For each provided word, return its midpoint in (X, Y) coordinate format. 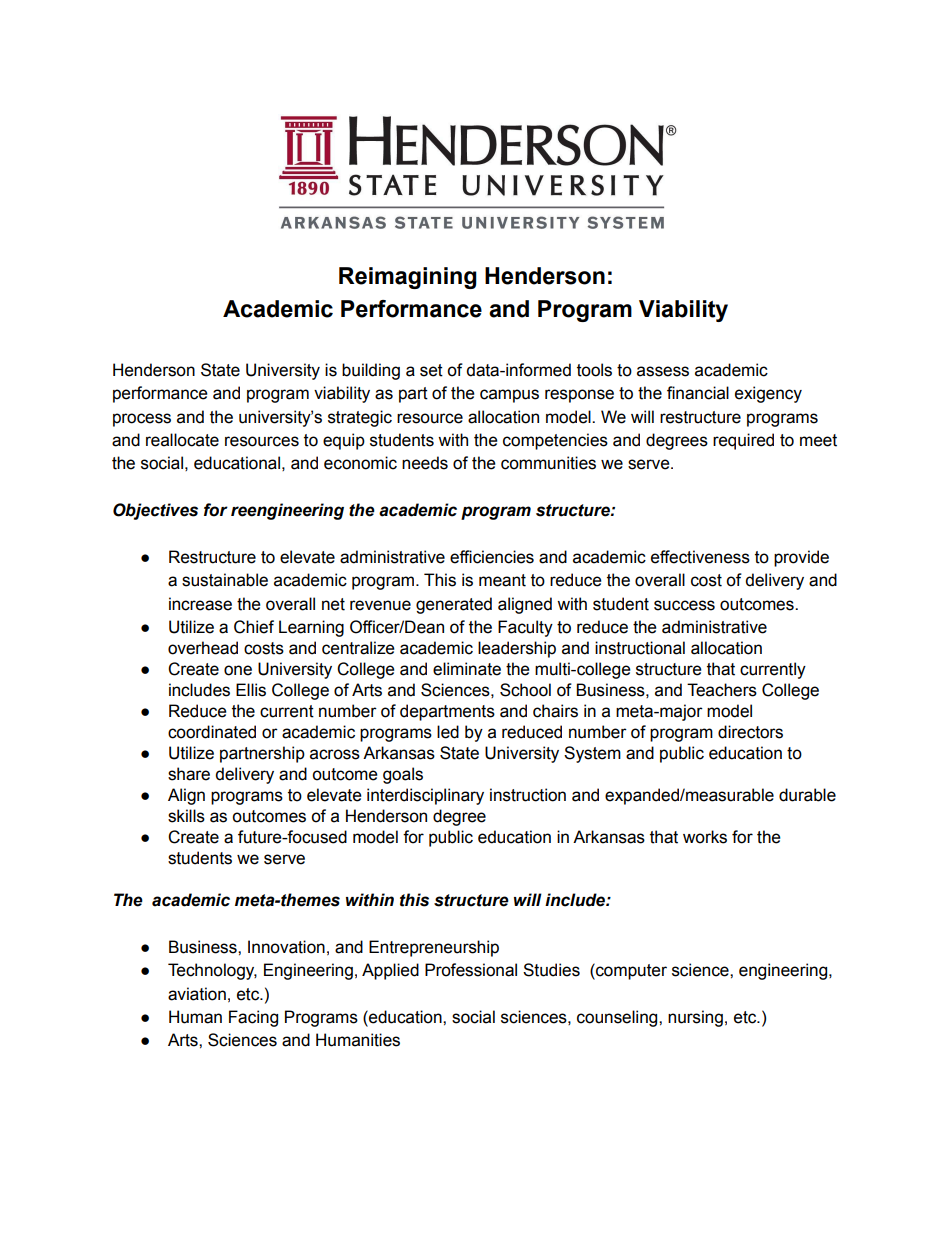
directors (750, 732)
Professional (471, 970)
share (189, 774)
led (448, 732)
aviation (197, 994)
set (431, 370)
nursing (695, 1018)
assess (663, 371)
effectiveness (700, 557)
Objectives (155, 511)
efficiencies (492, 557)
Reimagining (408, 278)
